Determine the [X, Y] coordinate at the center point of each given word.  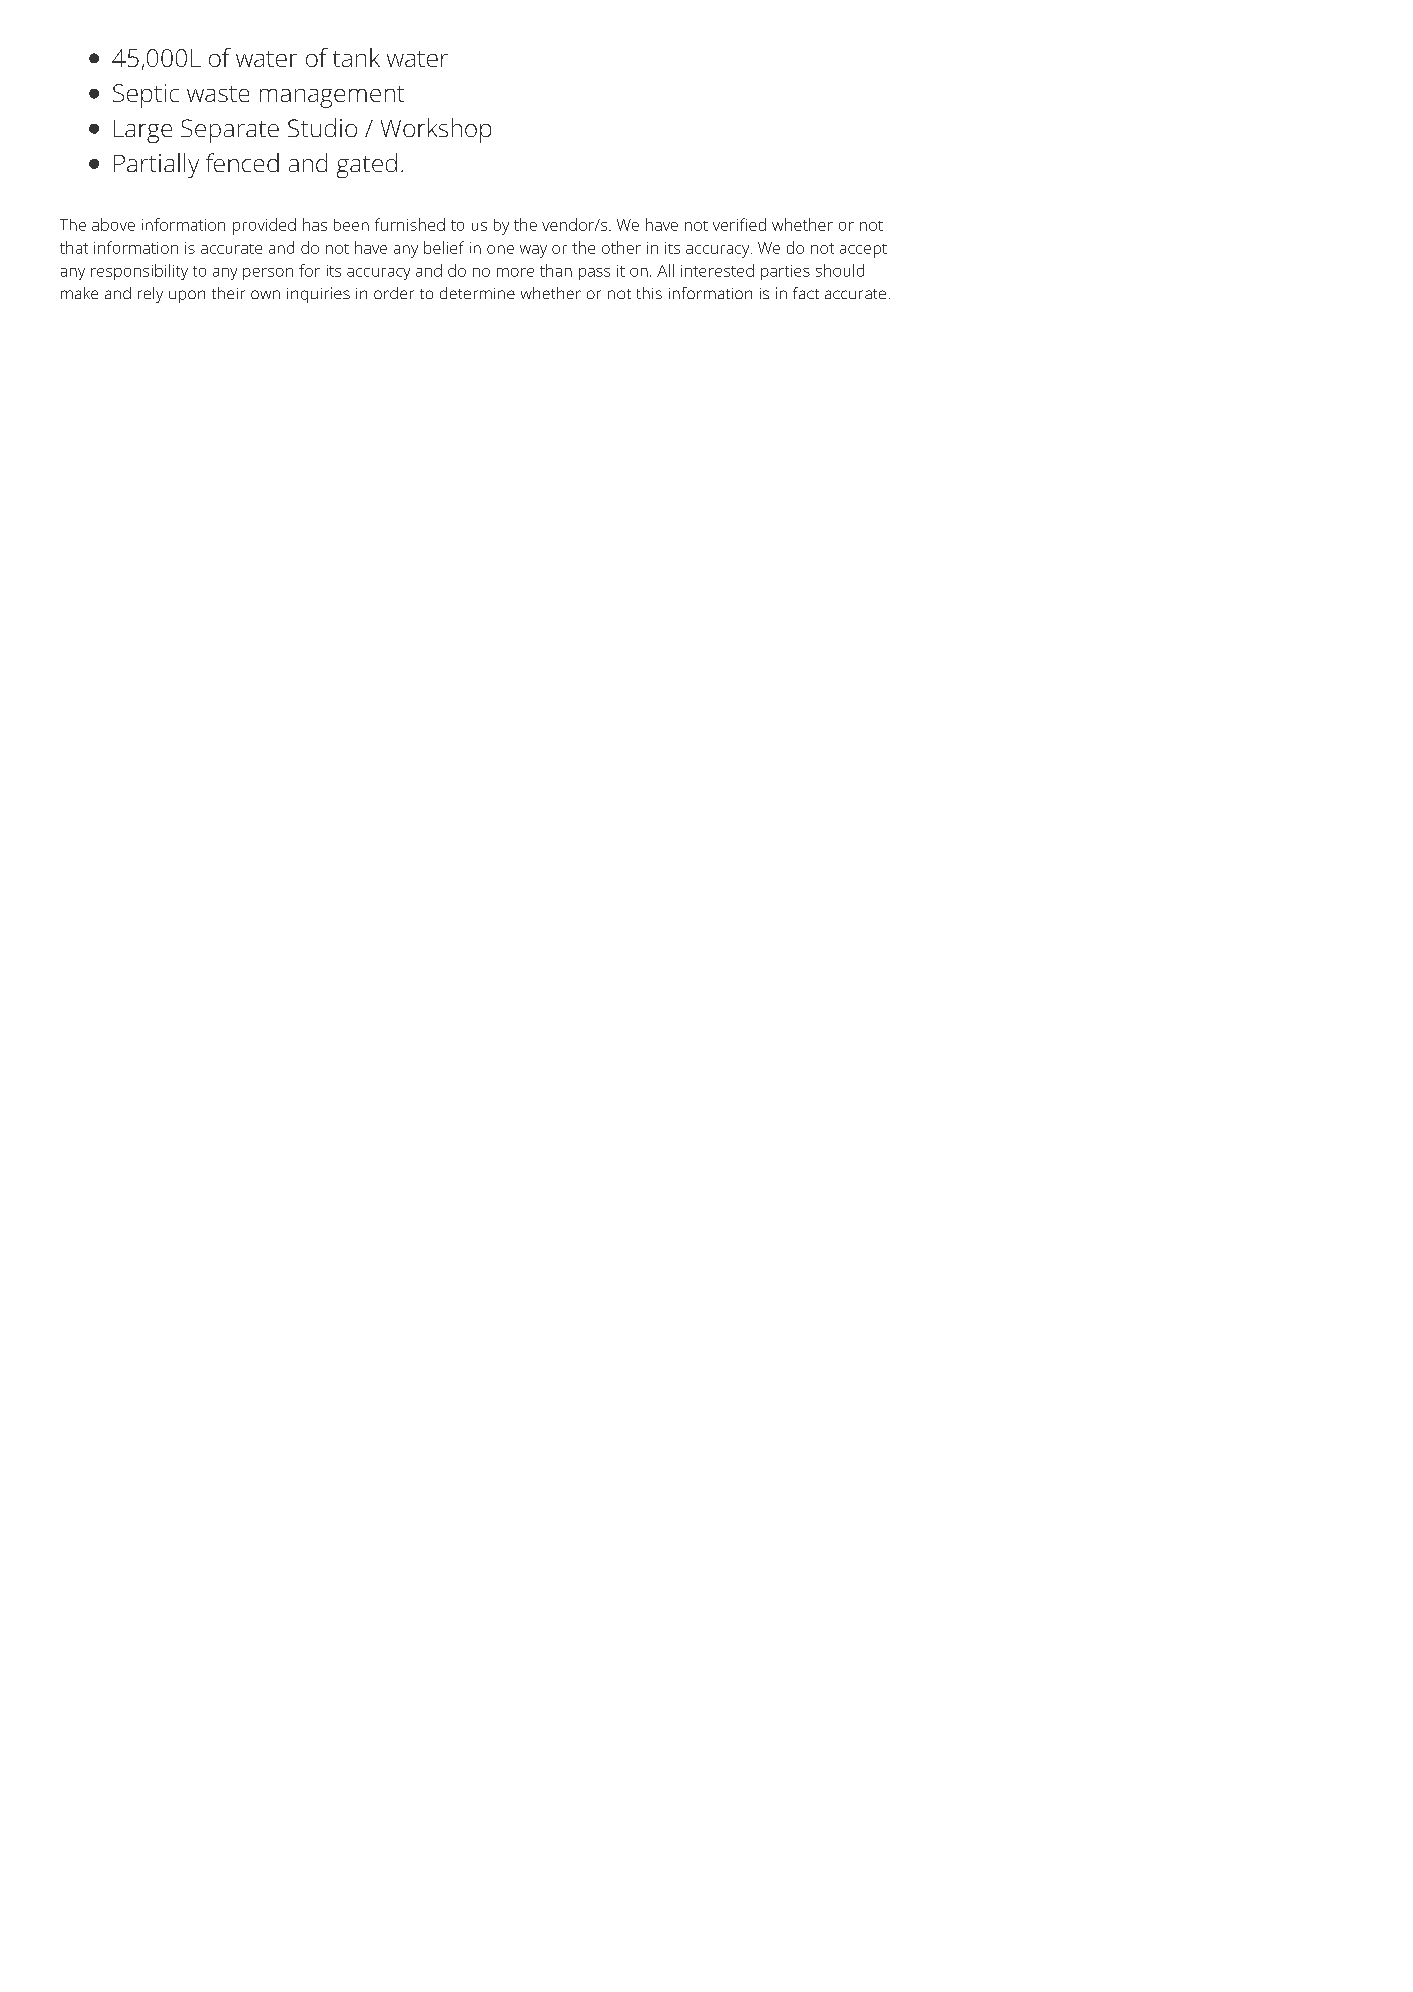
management [332, 97]
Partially [156, 165]
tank [356, 57]
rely [150, 295]
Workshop [436, 130]
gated [367, 165]
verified [739, 224]
